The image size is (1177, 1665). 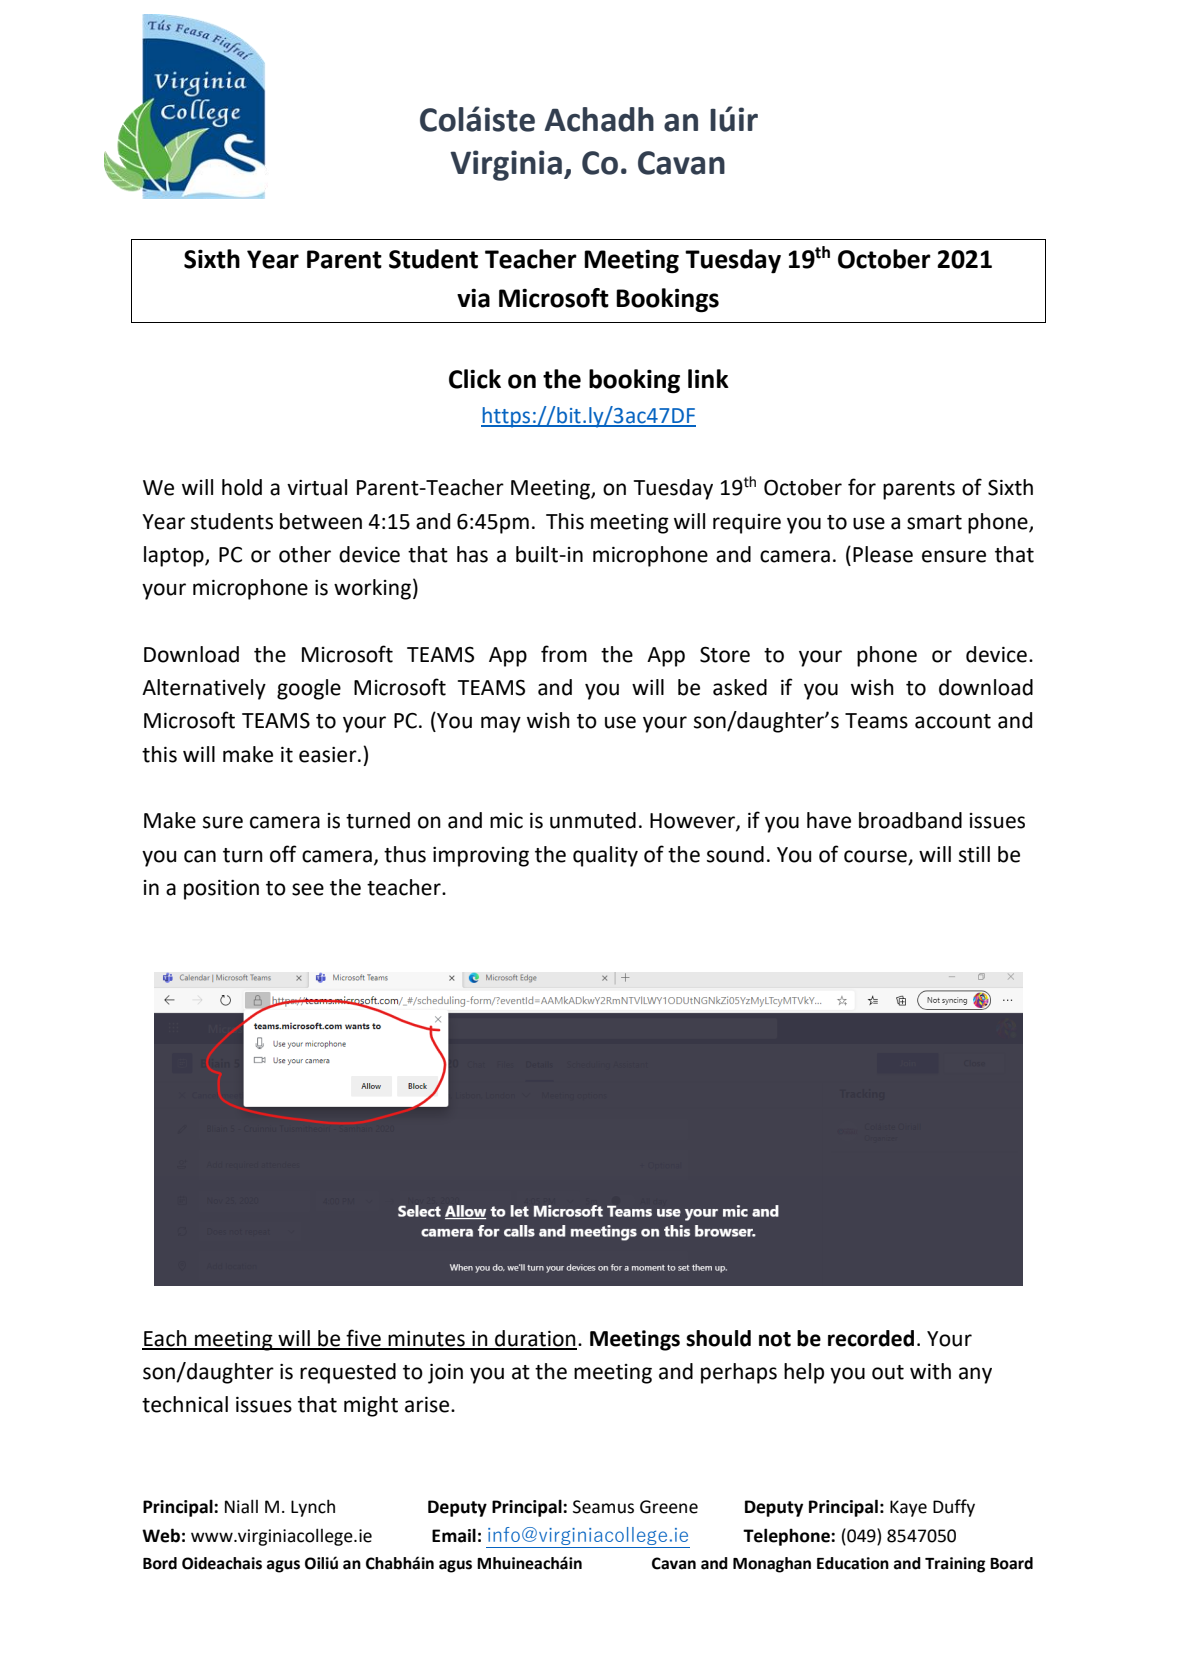 I want to click on Kaye, so click(x=908, y=1508).
